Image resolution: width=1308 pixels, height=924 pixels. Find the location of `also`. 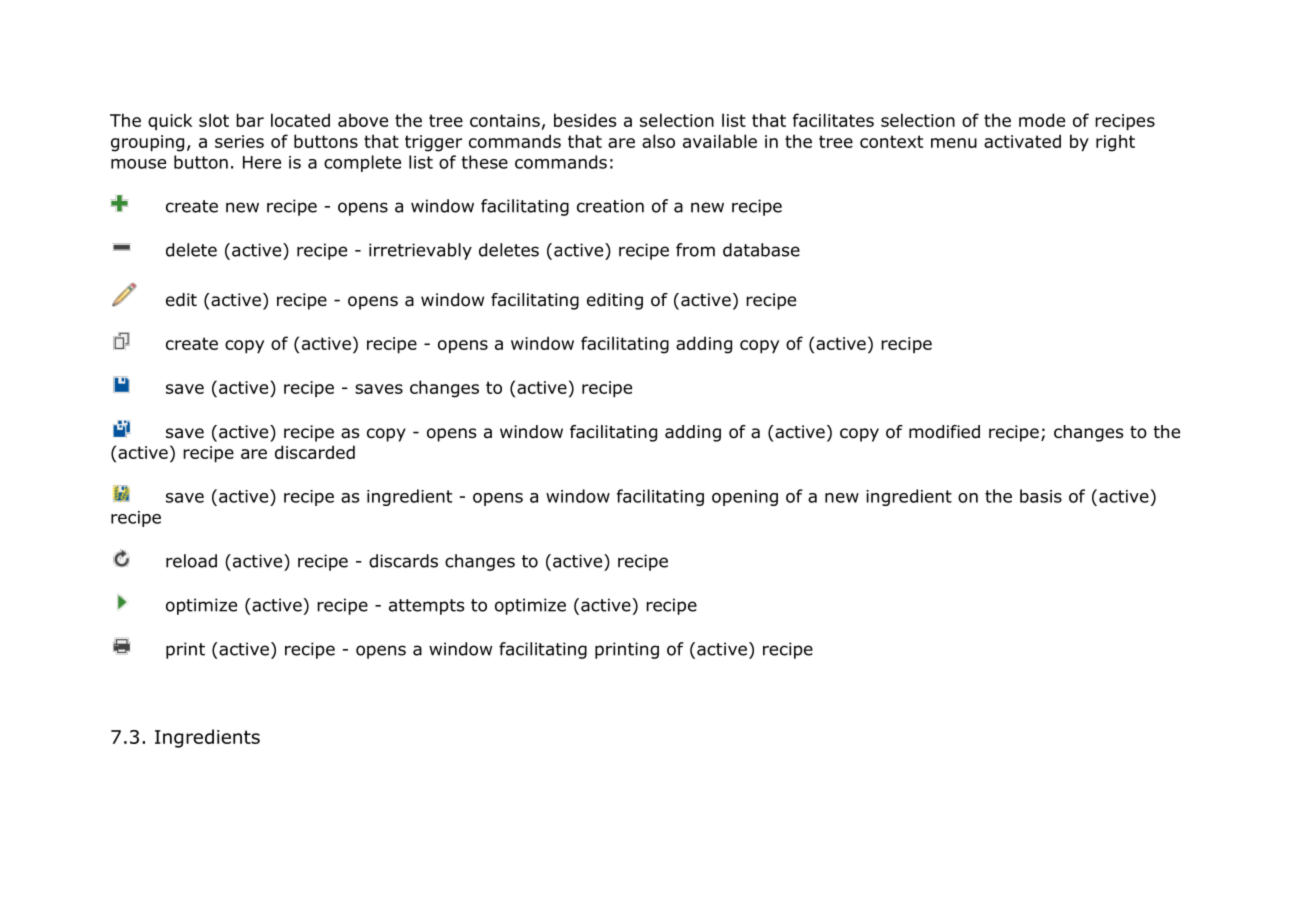

also is located at coordinates (658, 141).
